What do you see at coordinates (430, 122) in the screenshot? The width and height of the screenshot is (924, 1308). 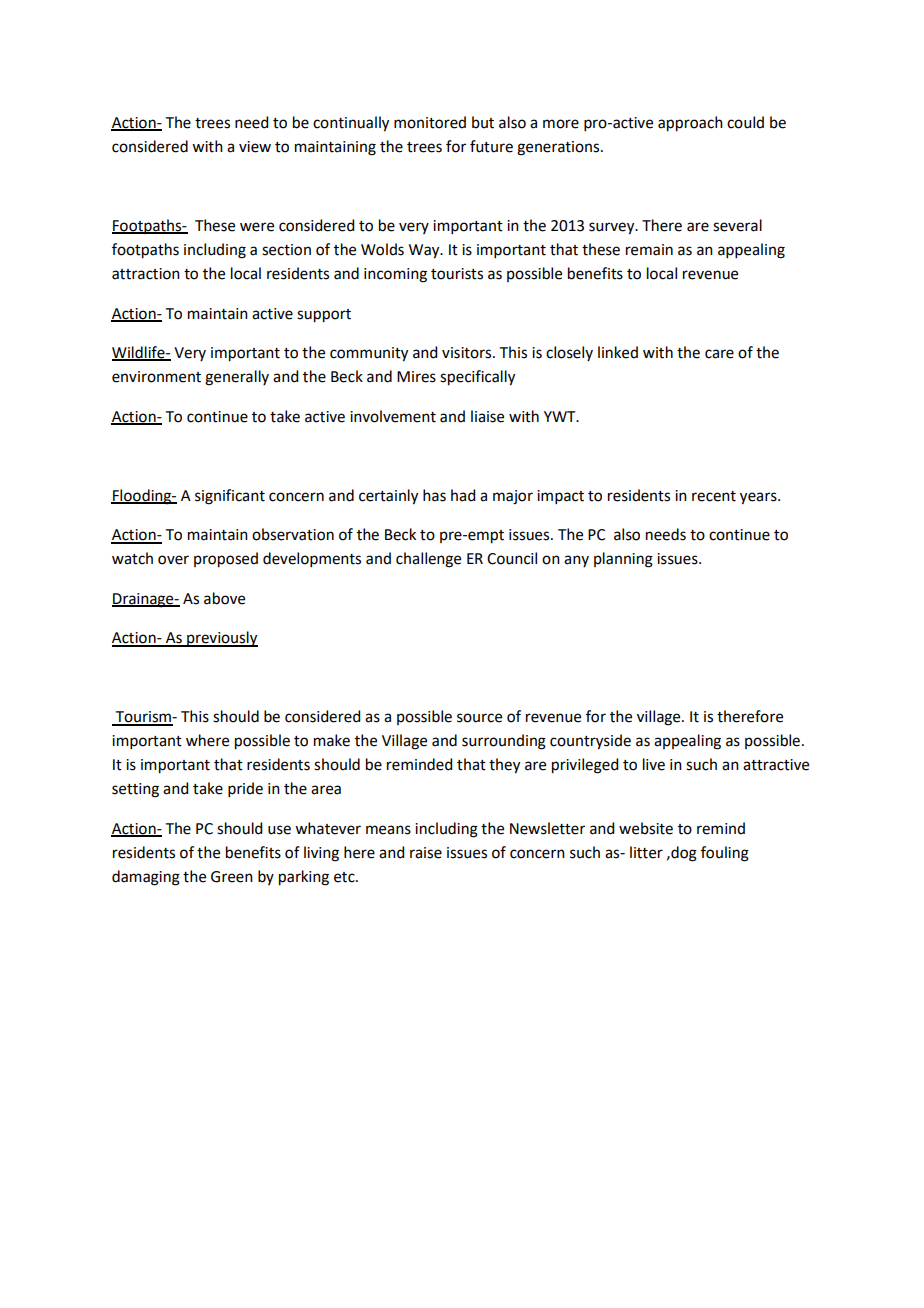 I see `monitored` at bounding box center [430, 122].
